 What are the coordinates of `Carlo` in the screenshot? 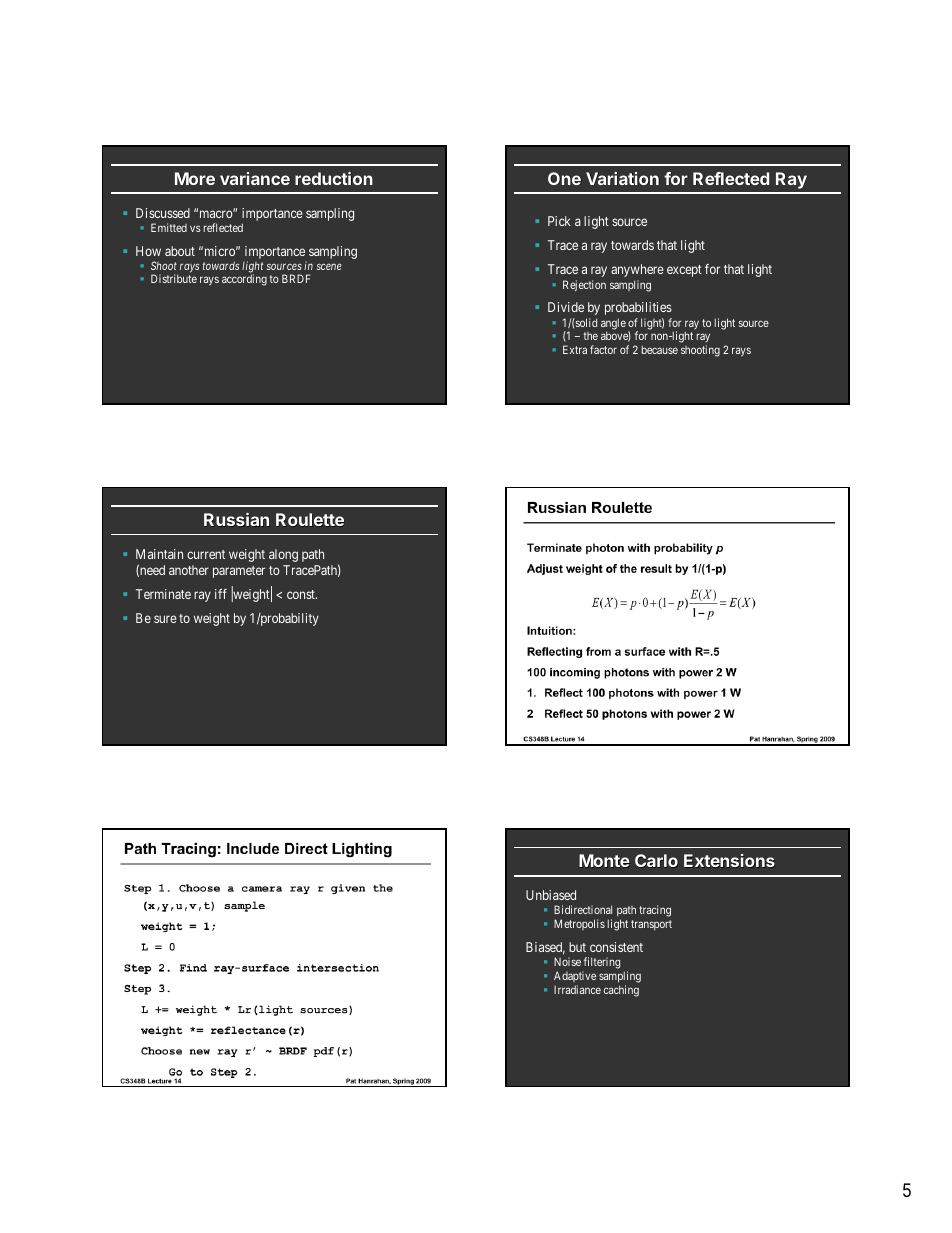 It's located at (656, 861).
